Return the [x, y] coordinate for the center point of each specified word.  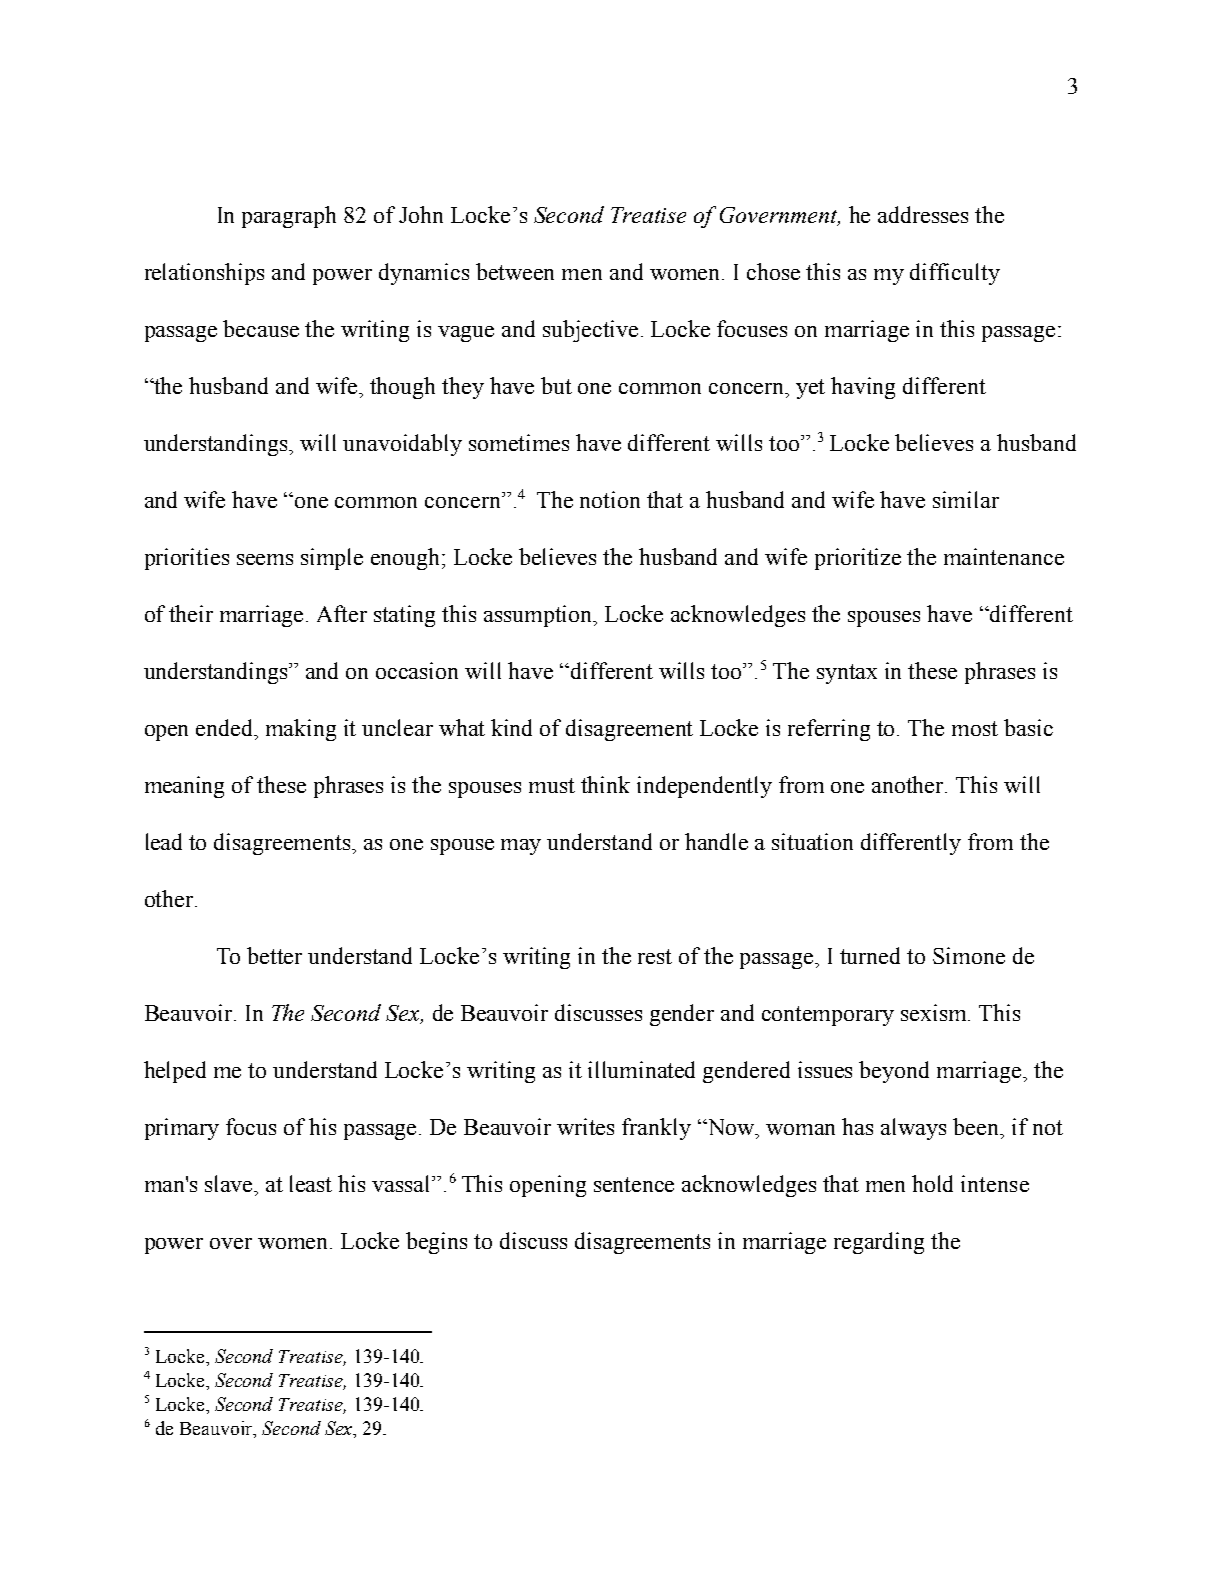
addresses [923, 214]
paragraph [289, 217]
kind [511, 727]
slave [230, 1183]
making [301, 730]
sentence [634, 1184]
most [975, 728]
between [515, 271]
